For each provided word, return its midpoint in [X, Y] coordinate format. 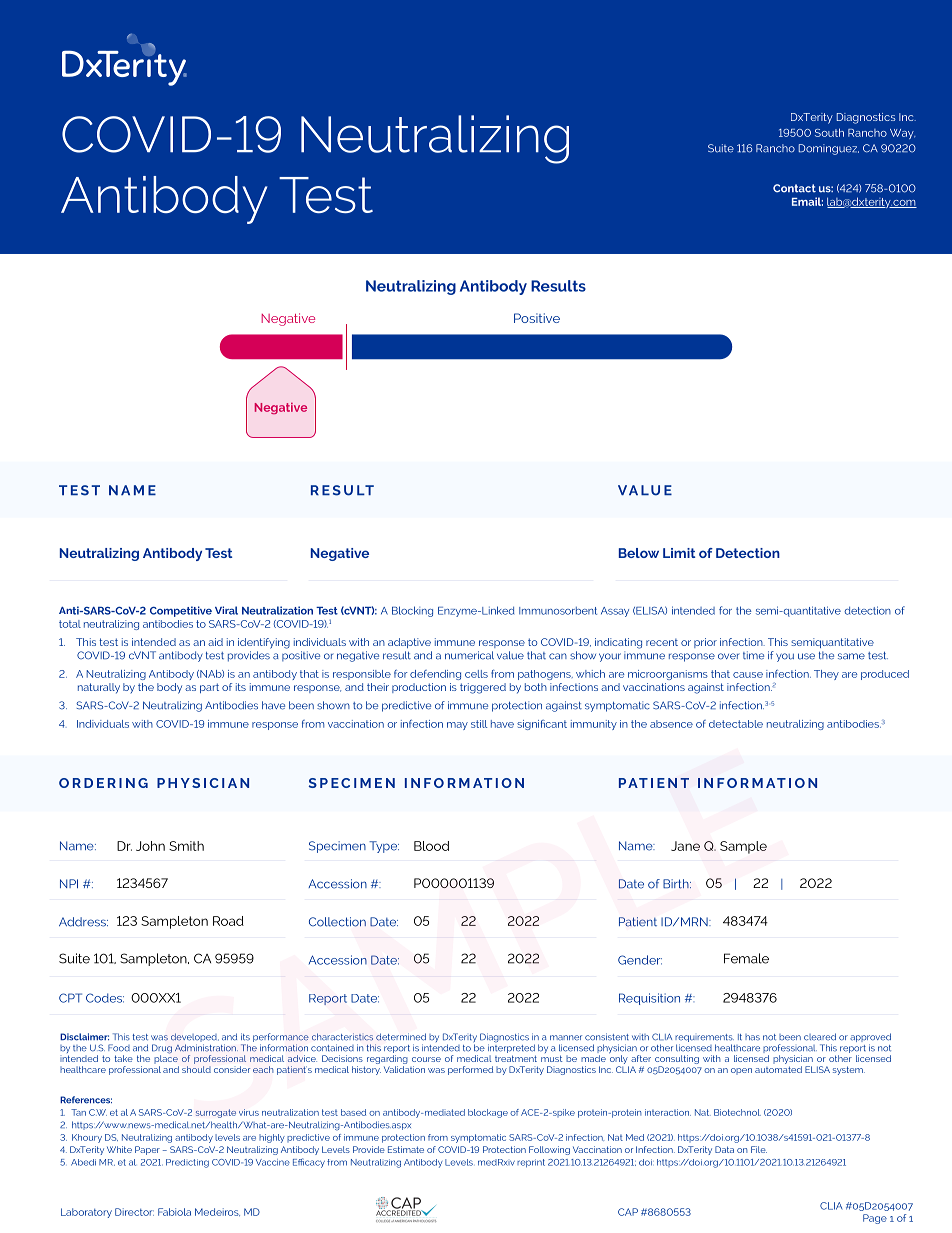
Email [807, 201]
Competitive [181, 611]
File [759, 1149]
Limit [679, 553]
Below [639, 553]
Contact [794, 188]
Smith [186, 846]
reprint [531, 1163]
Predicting [187, 1163]
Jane [685, 846]
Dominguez [829, 149]
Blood [431, 846]
